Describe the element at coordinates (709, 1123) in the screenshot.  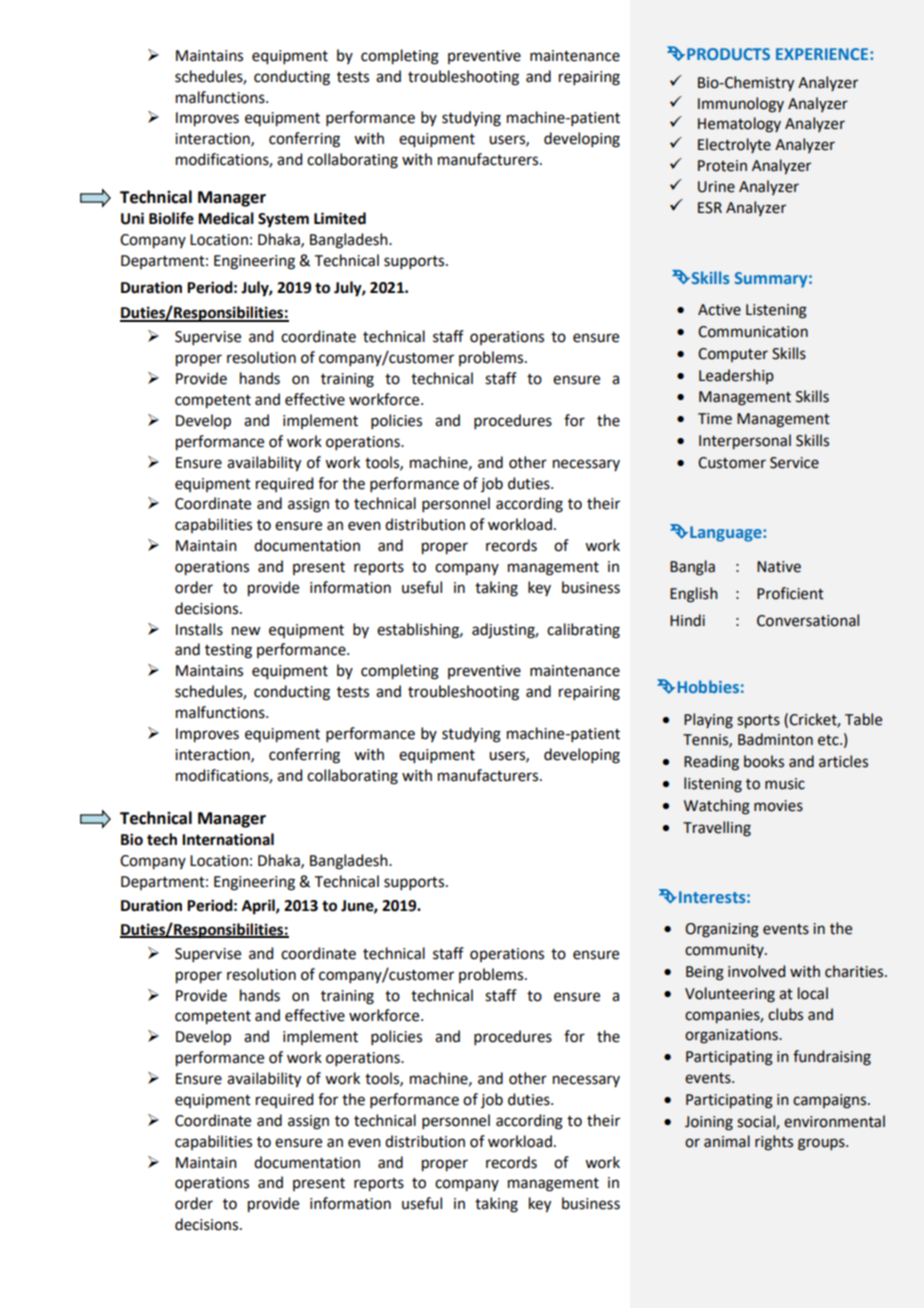
I see `Joining` at that location.
